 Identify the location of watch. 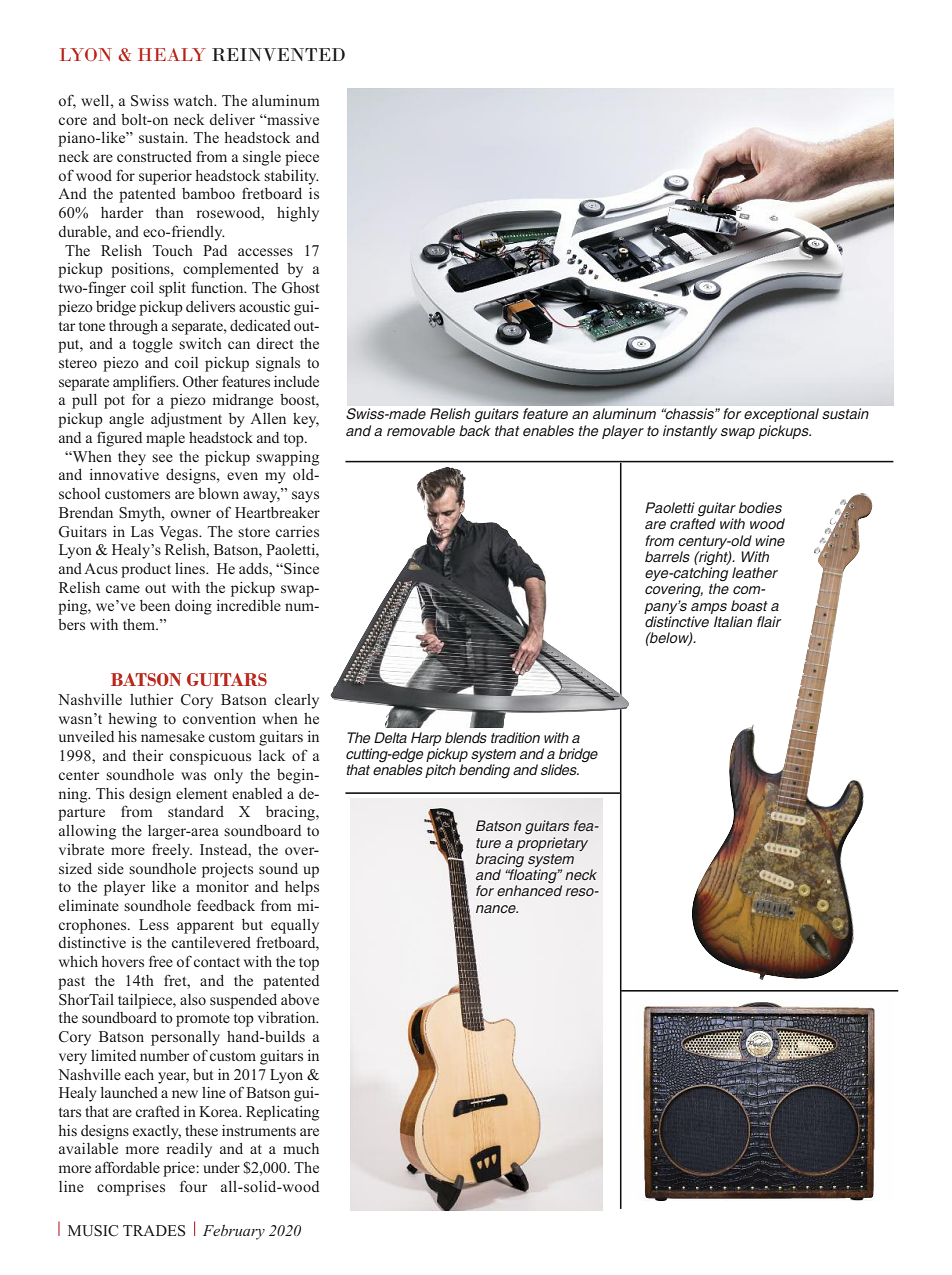
(195, 100).
